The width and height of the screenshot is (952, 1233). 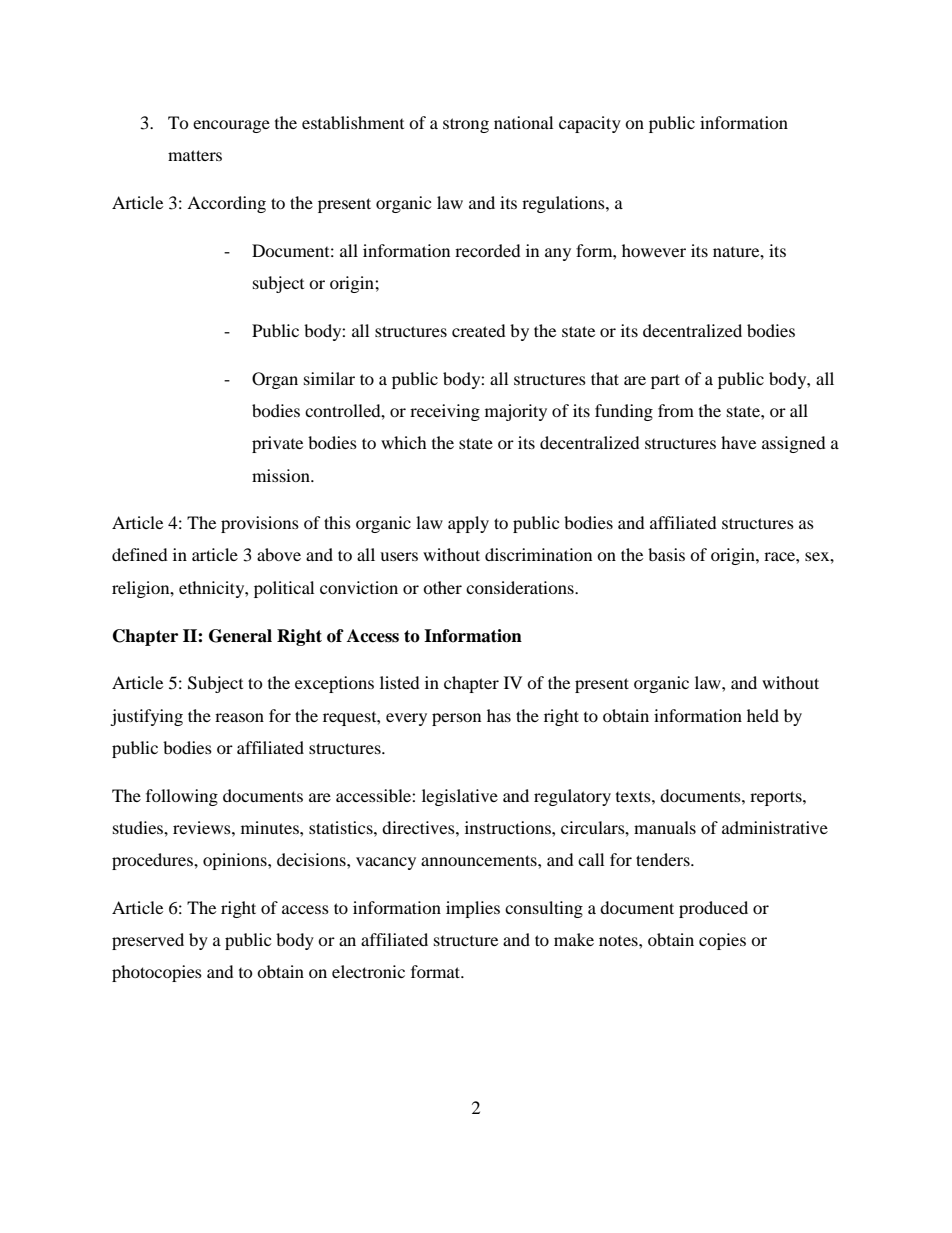 I want to click on provisions, so click(x=260, y=524).
